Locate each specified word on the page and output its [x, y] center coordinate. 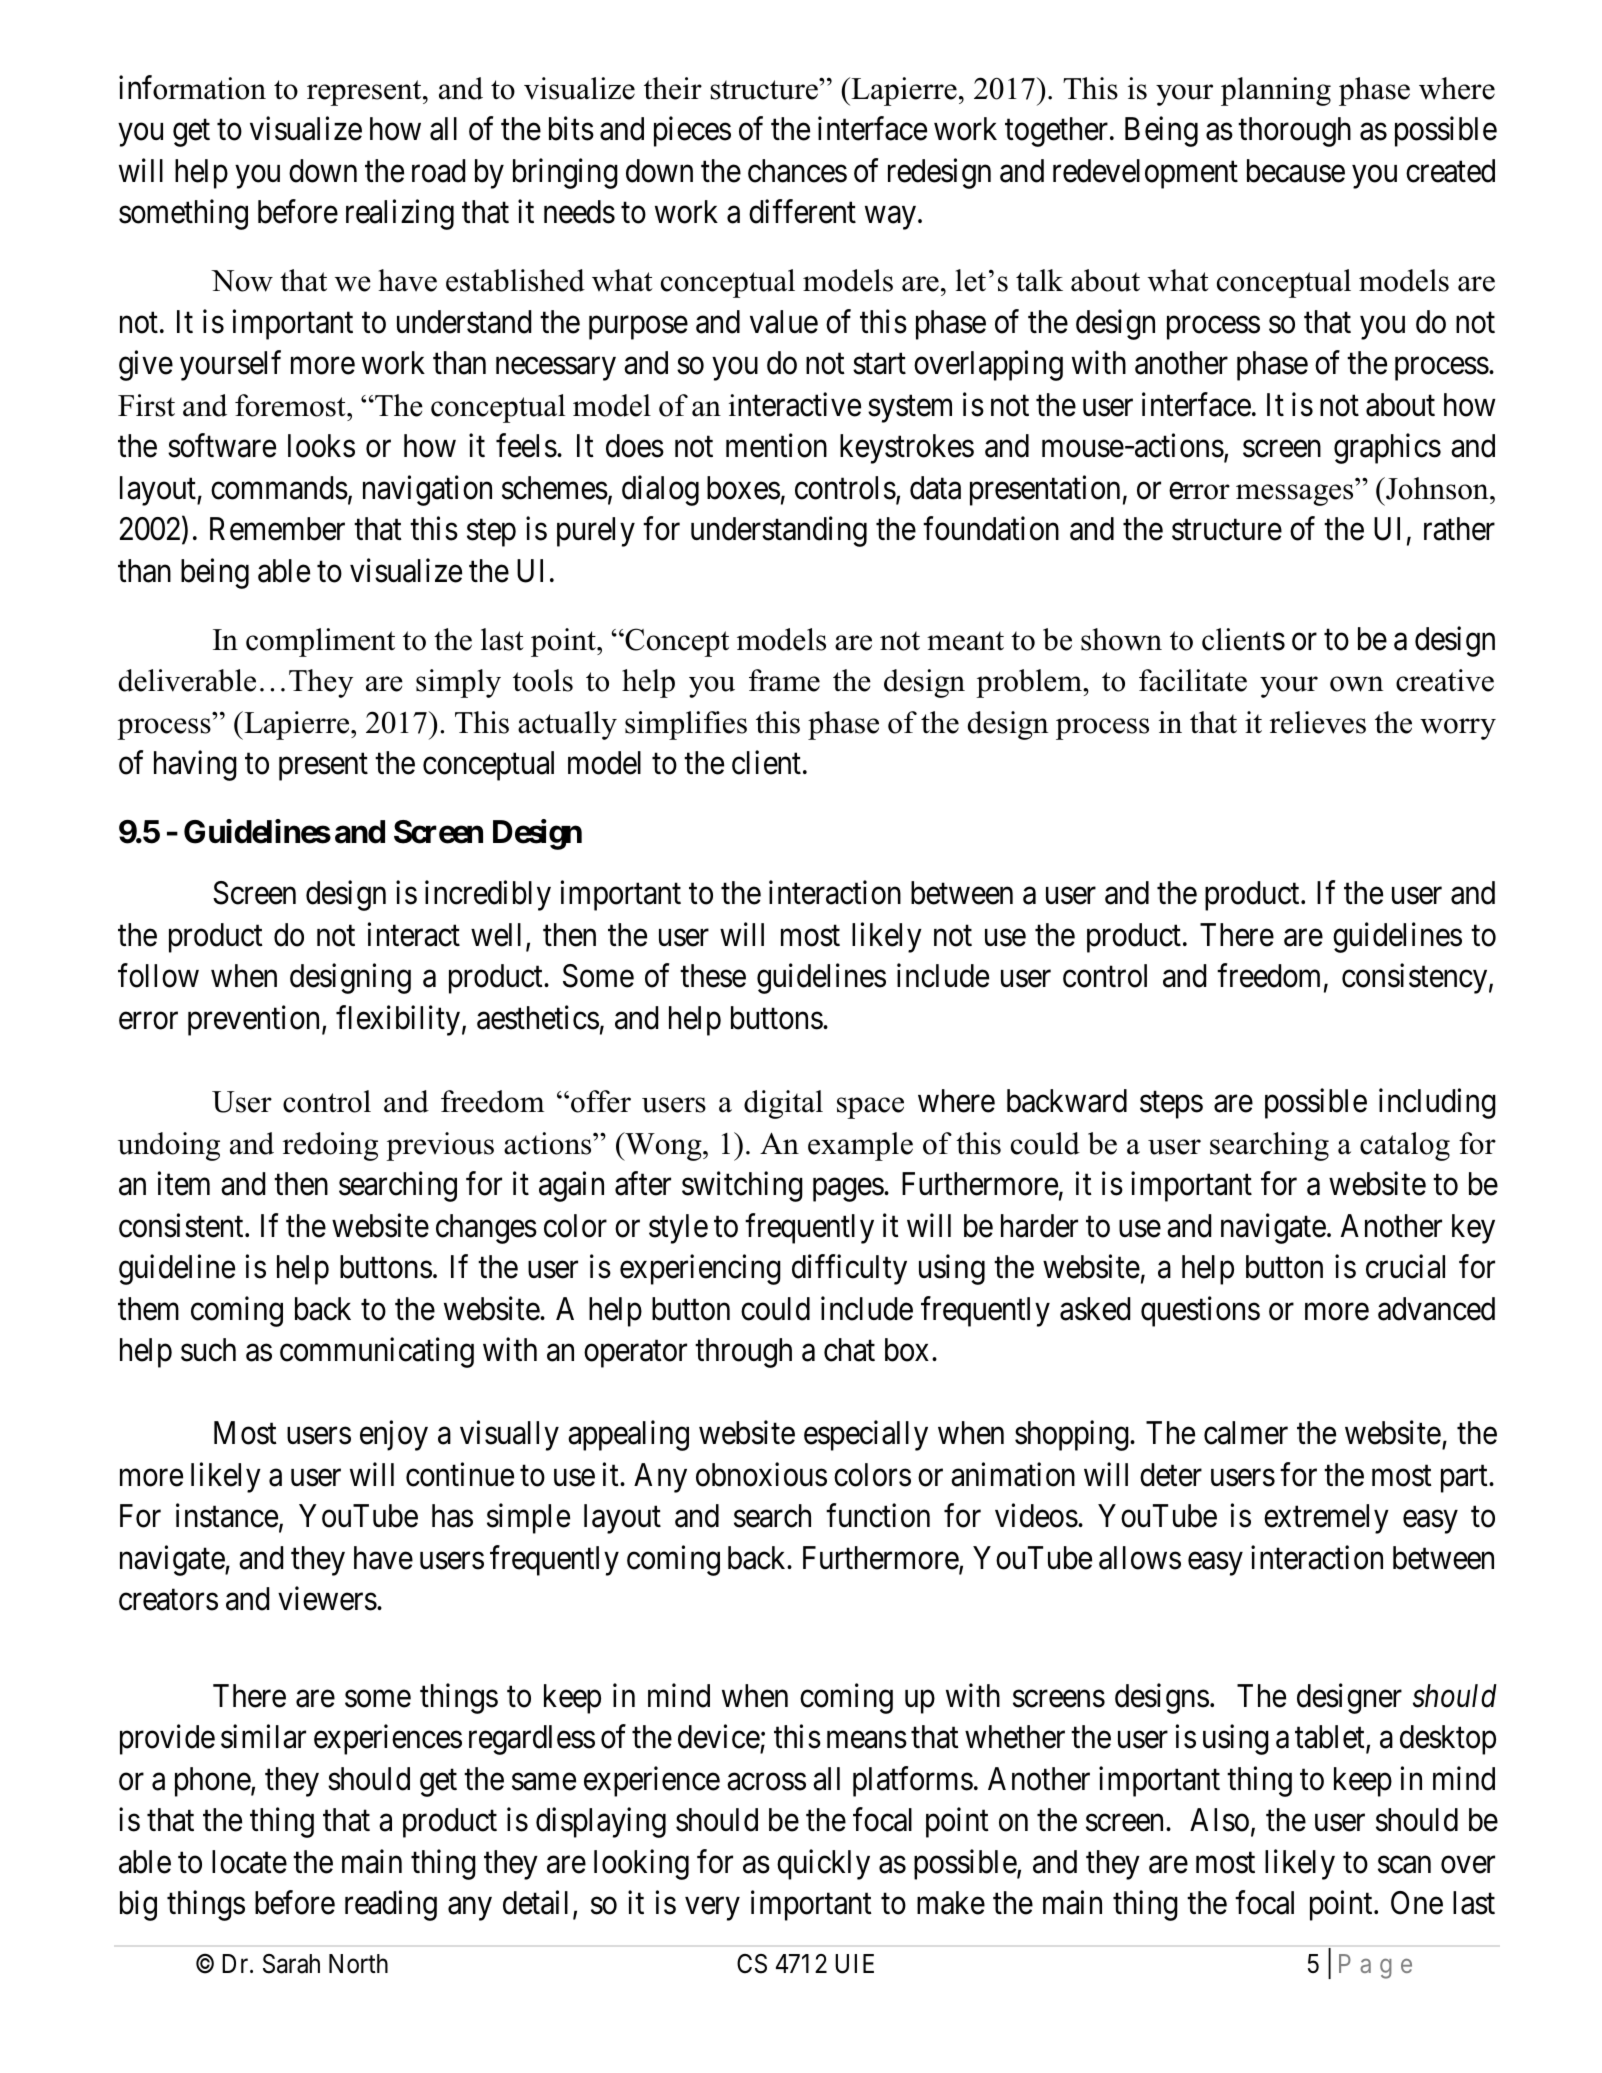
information [192, 87]
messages [1294, 495]
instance [227, 1516]
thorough [1294, 132]
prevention [255, 1020]
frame [784, 680]
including [1437, 1103]
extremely [1326, 1519]
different [802, 212]
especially [866, 1436]
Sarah [291, 1964]
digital [783, 1104]
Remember [277, 529]
